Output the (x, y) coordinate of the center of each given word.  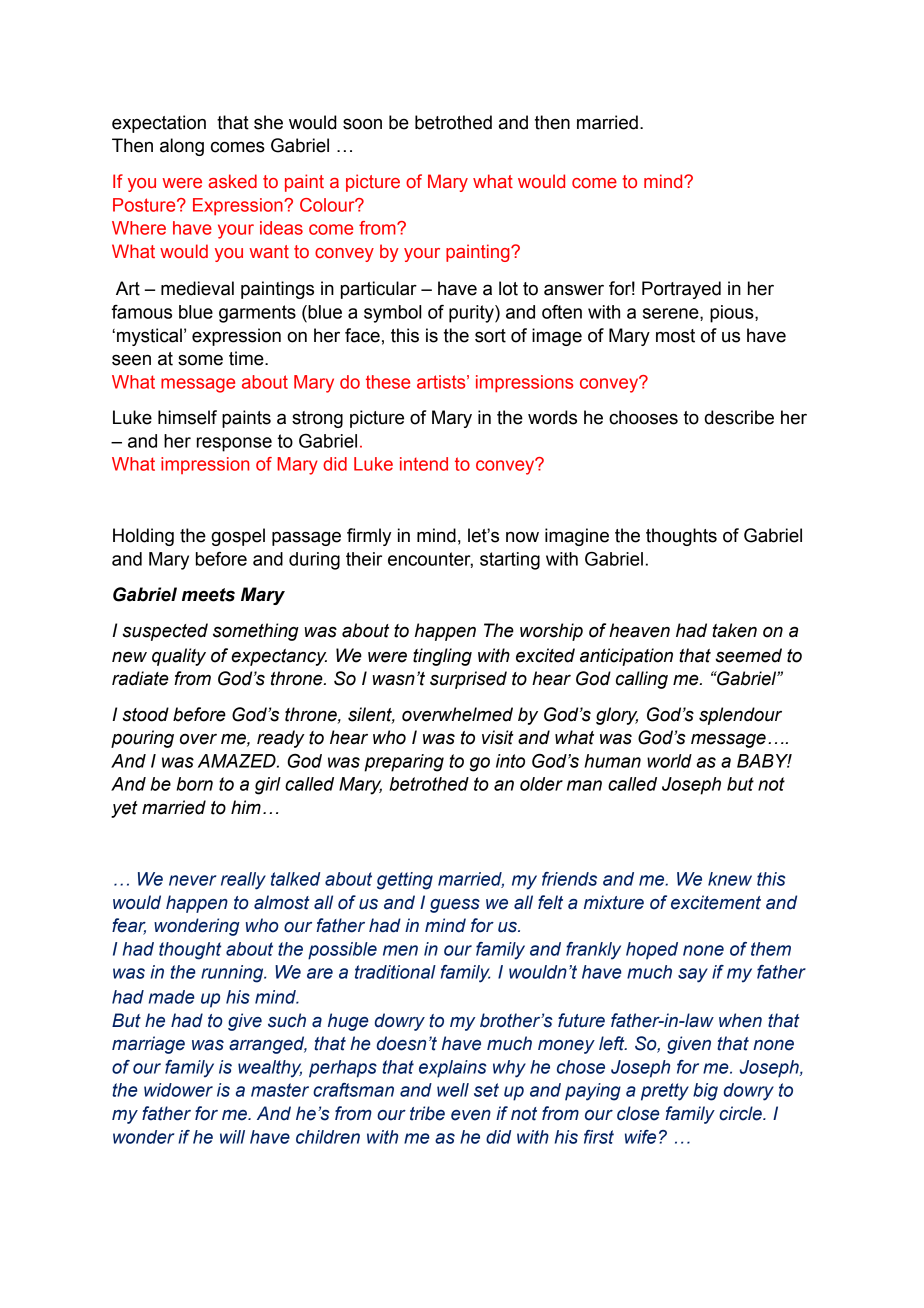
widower (178, 1090)
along (182, 147)
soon (362, 124)
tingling (442, 657)
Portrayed (681, 290)
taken (734, 630)
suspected (165, 632)
